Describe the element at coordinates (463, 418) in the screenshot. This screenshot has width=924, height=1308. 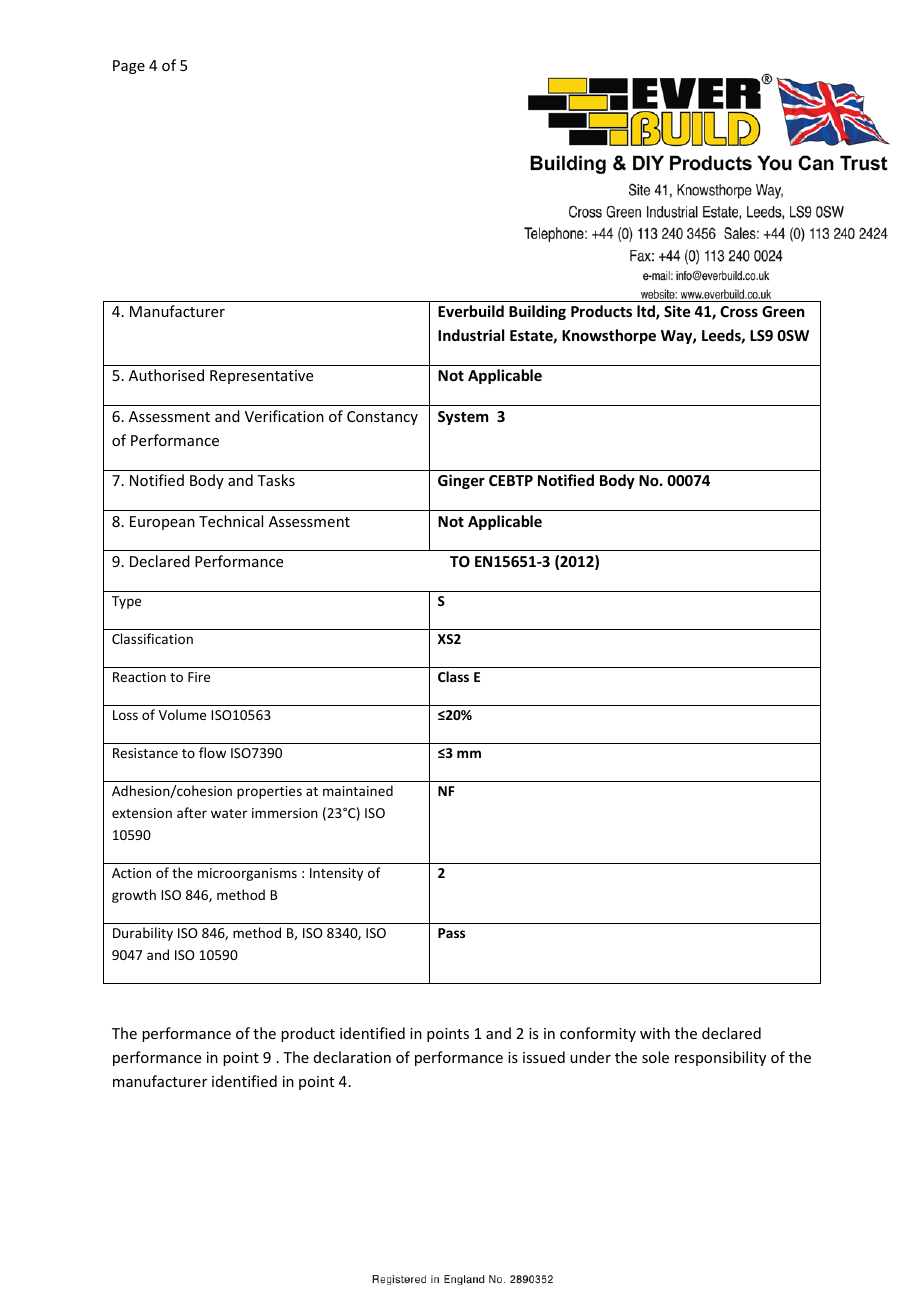
I see `System` at that location.
